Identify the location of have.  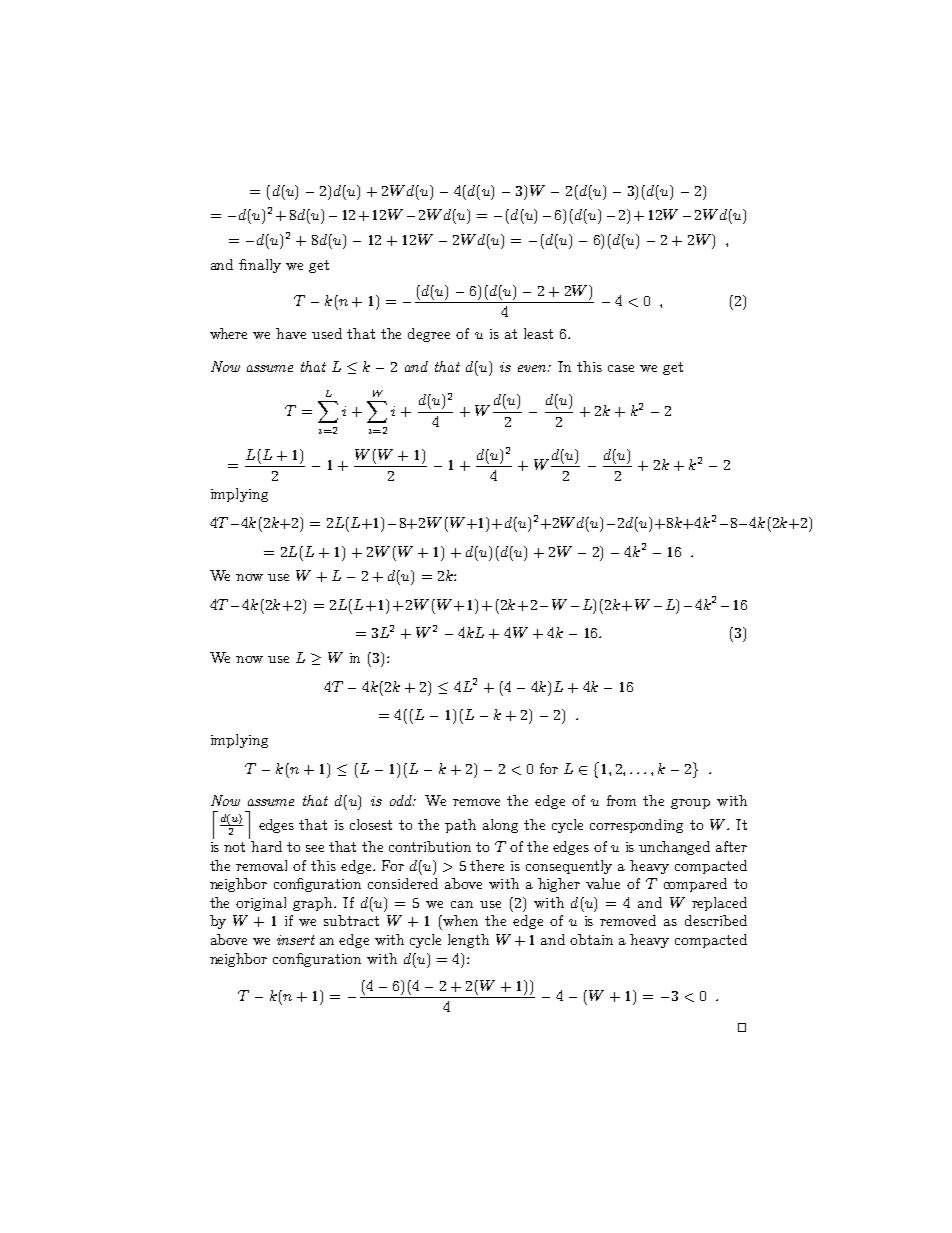
(291, 333).
